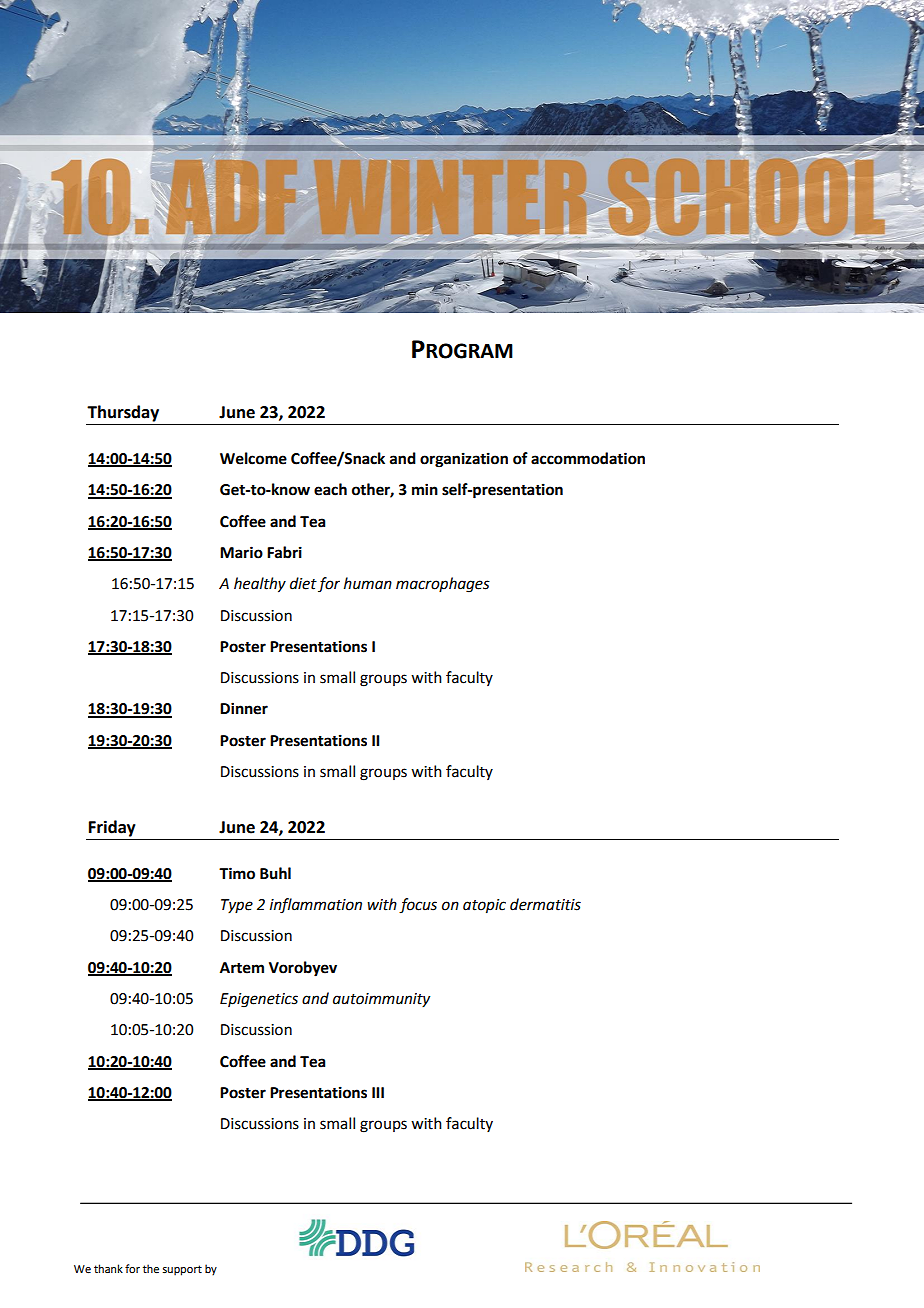 This page has width=924, height=1308. What do you see at coordinates (242, 968) in the page?
I see `Artem` at bounding box center [242, 968].
